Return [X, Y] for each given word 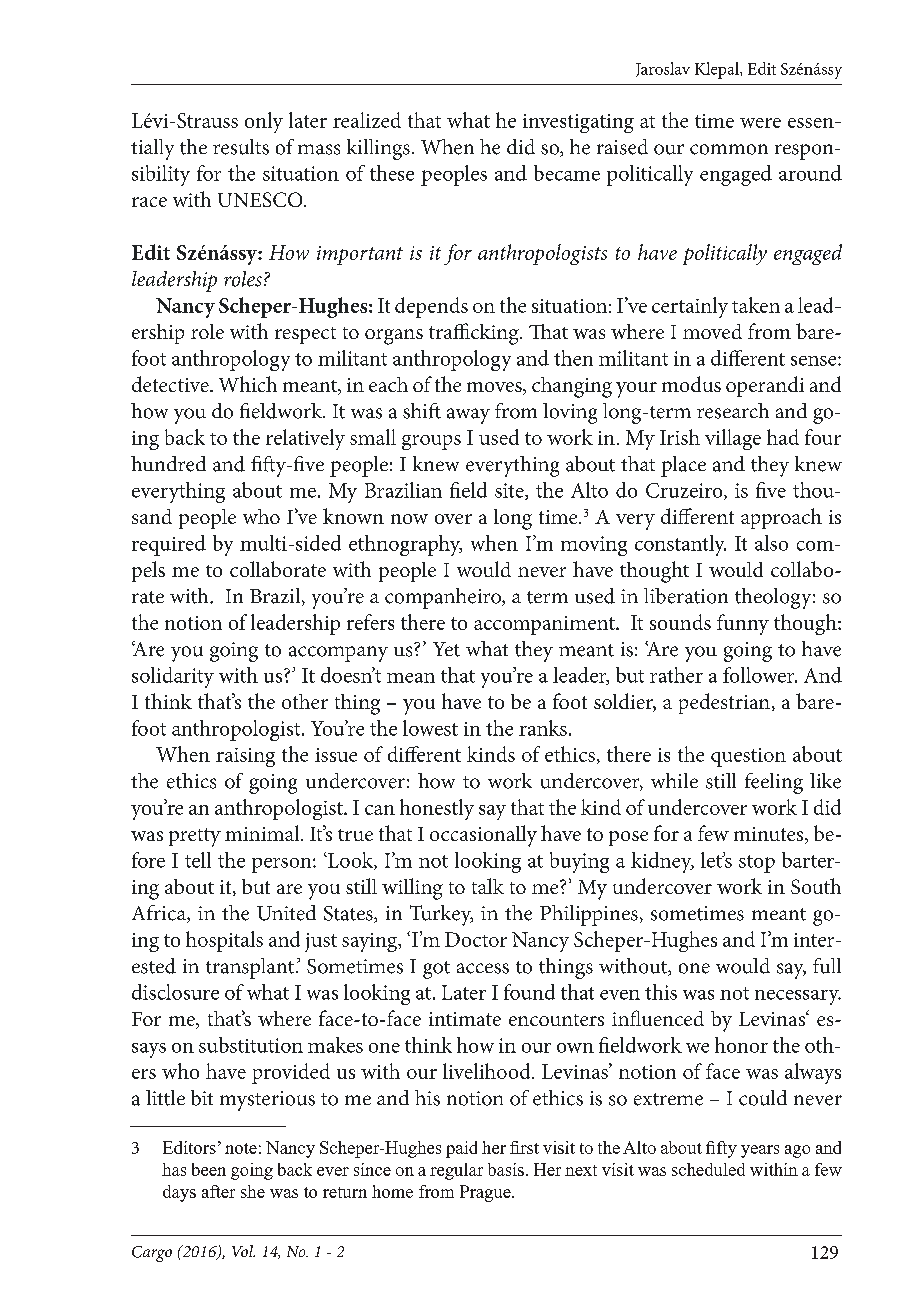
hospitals [224, 941]
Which [248, 384]
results [241, 147]
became [567, 173]
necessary [798, 997]
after [218, 1191]
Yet [446, 649]
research [733, 411]
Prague [486, 1193]
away [468, 416]
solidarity [173, 677]
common [729, 149]
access [483, 968]
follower [760, 675]
